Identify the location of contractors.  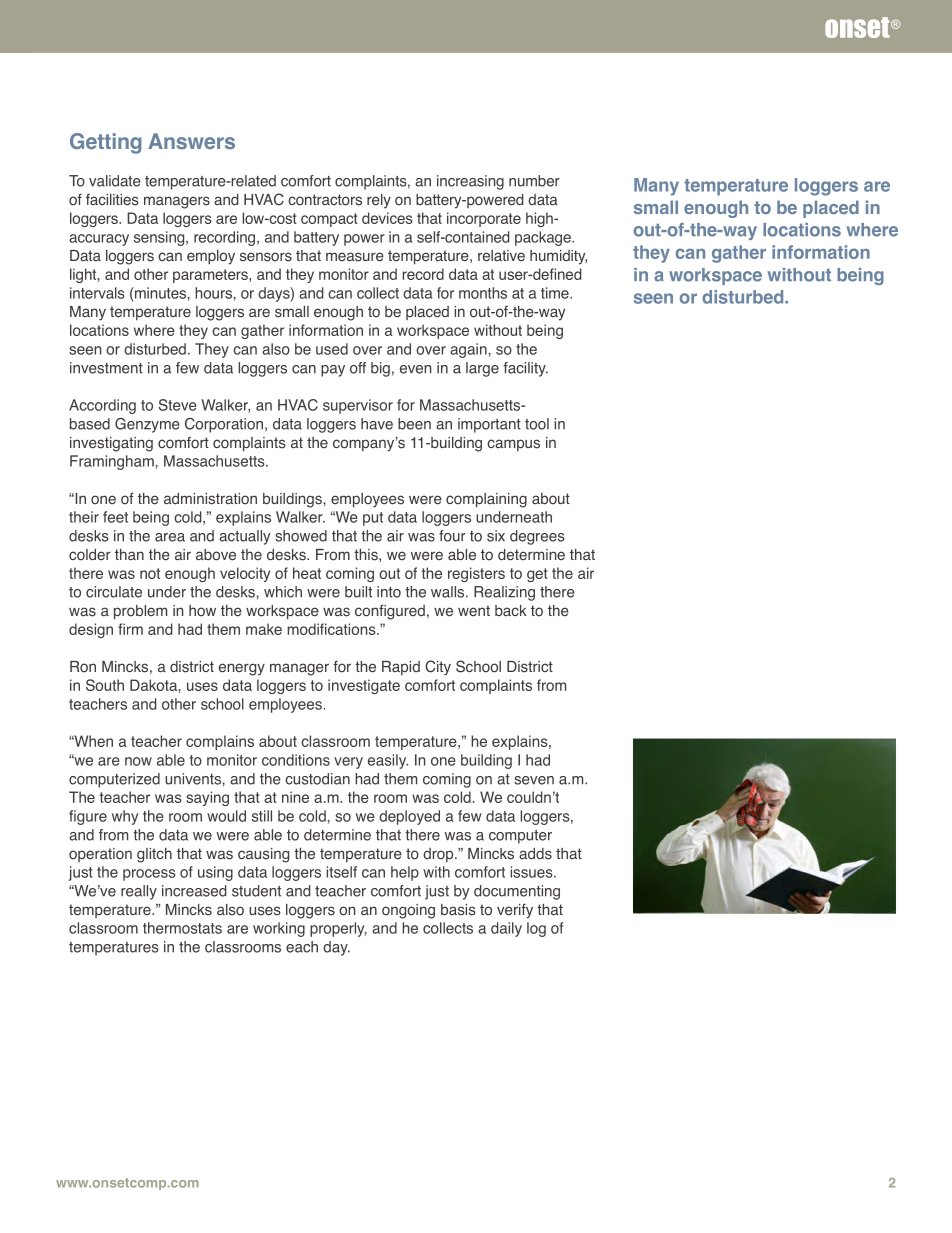
(325, 200).
